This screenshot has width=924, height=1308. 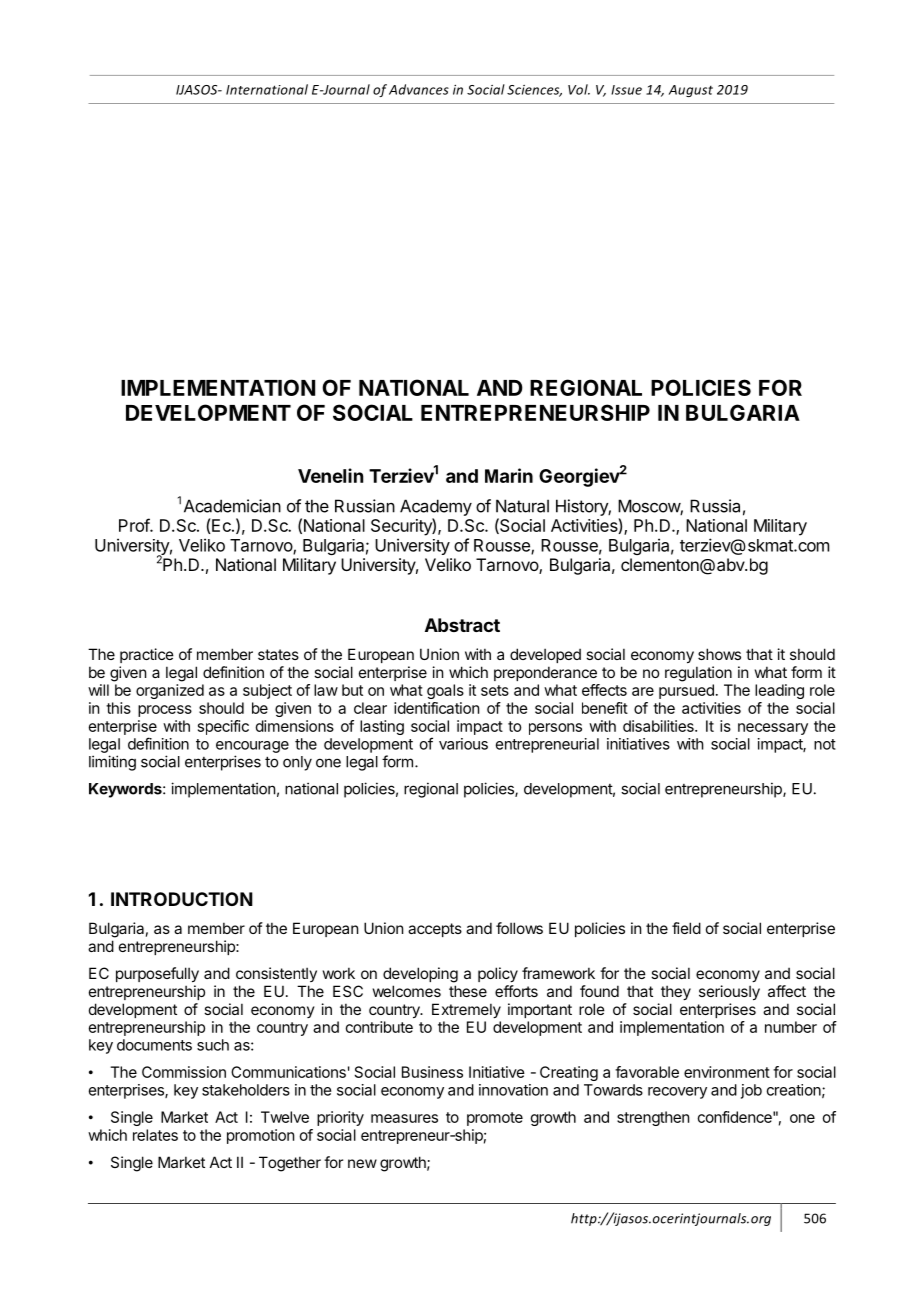 I want to click on Academy, so click(x=436, y=507).
